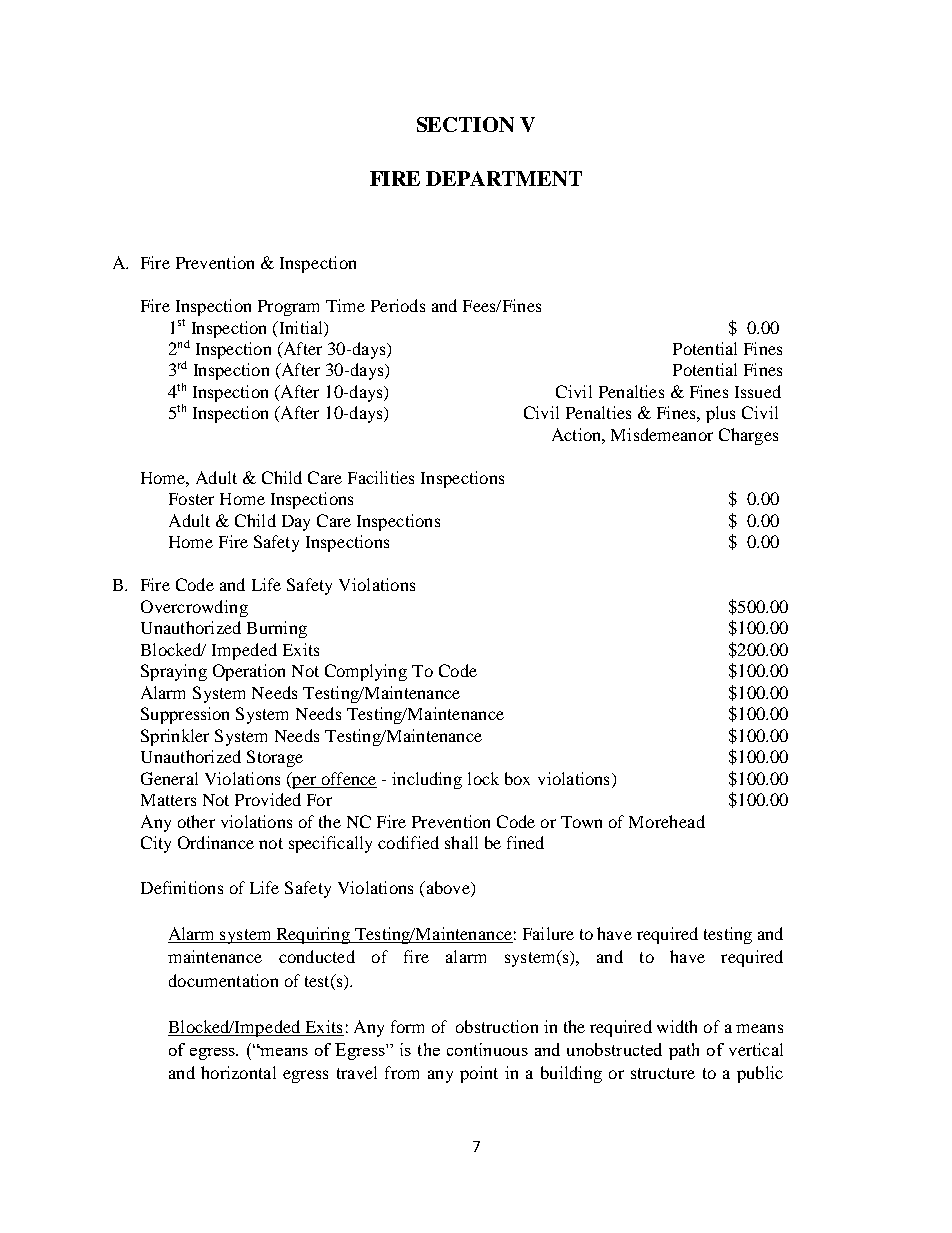  I want to click on DEPARTMENT, so click(504, 178).
